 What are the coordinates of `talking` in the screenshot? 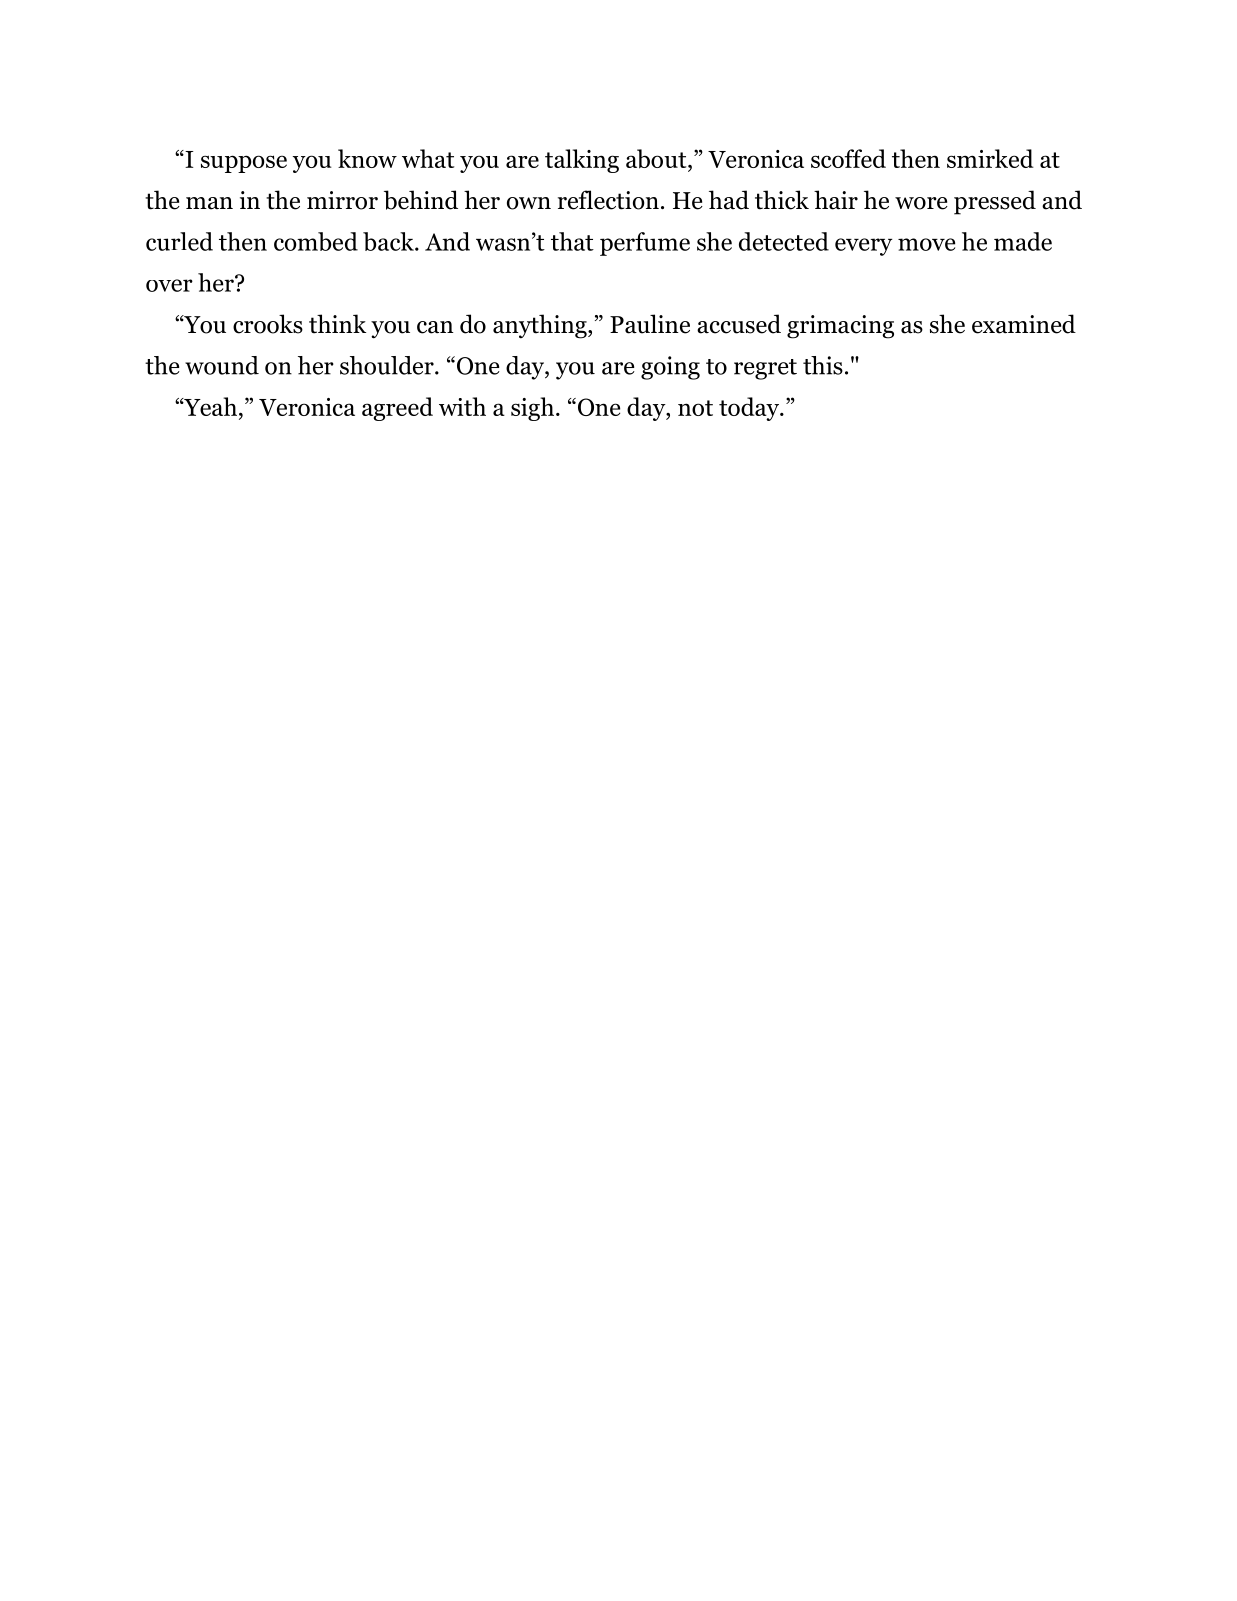 It's located at (582, 161).
